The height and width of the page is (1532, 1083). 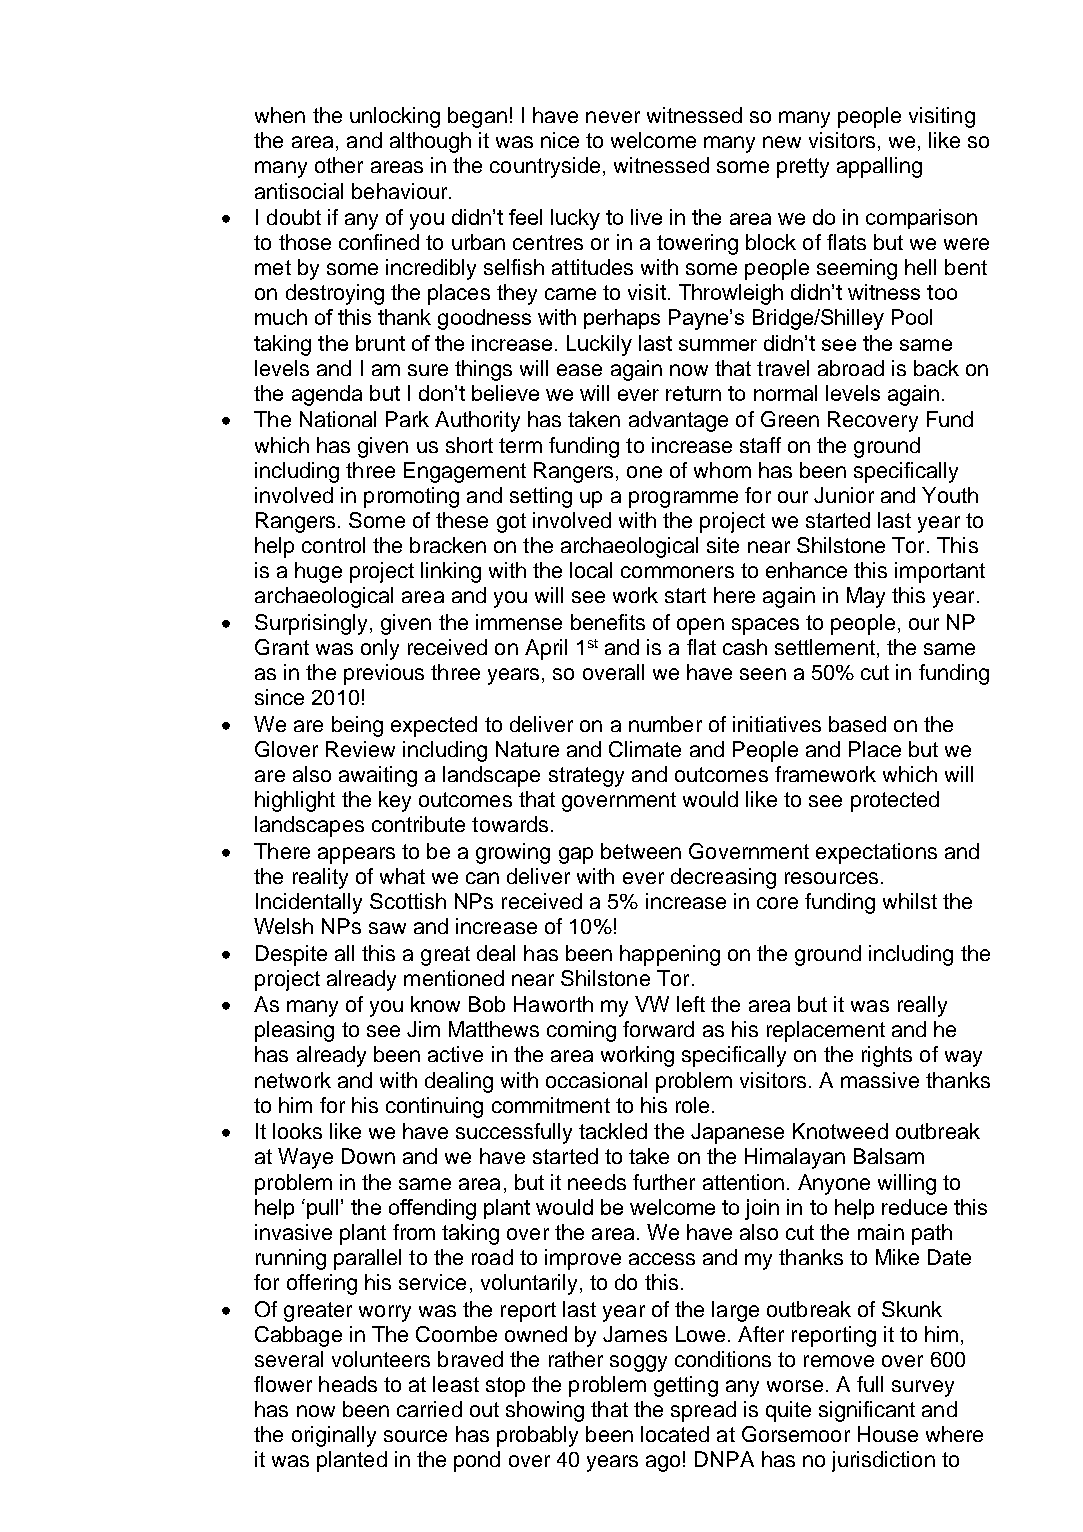 What do you see at coordinates (879, 167) in the page?
I see `appalling` at bounding box center [879, 167].
